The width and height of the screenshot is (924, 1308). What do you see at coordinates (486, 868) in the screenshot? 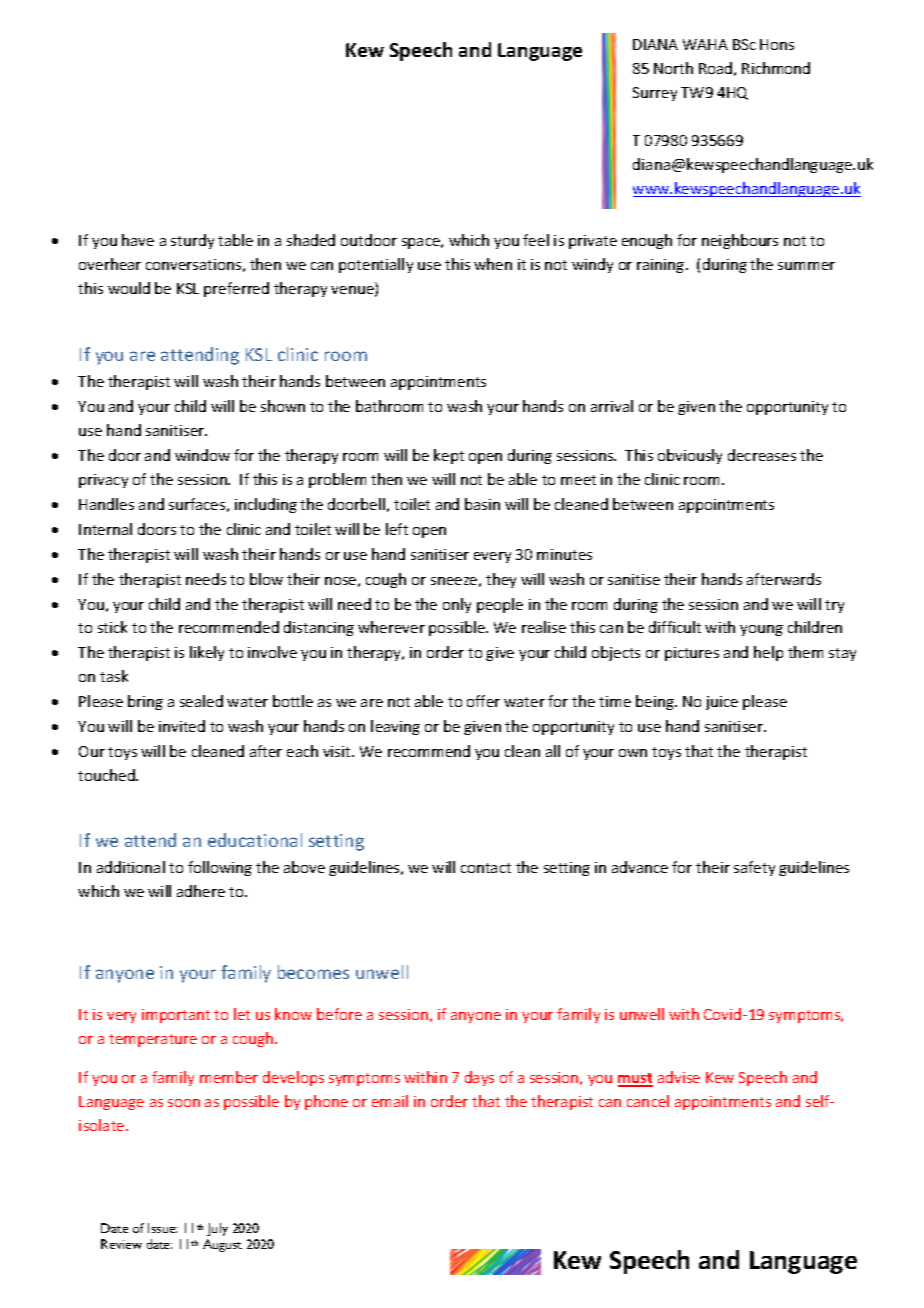
I see `contact` at bounding box center [486, 868].
